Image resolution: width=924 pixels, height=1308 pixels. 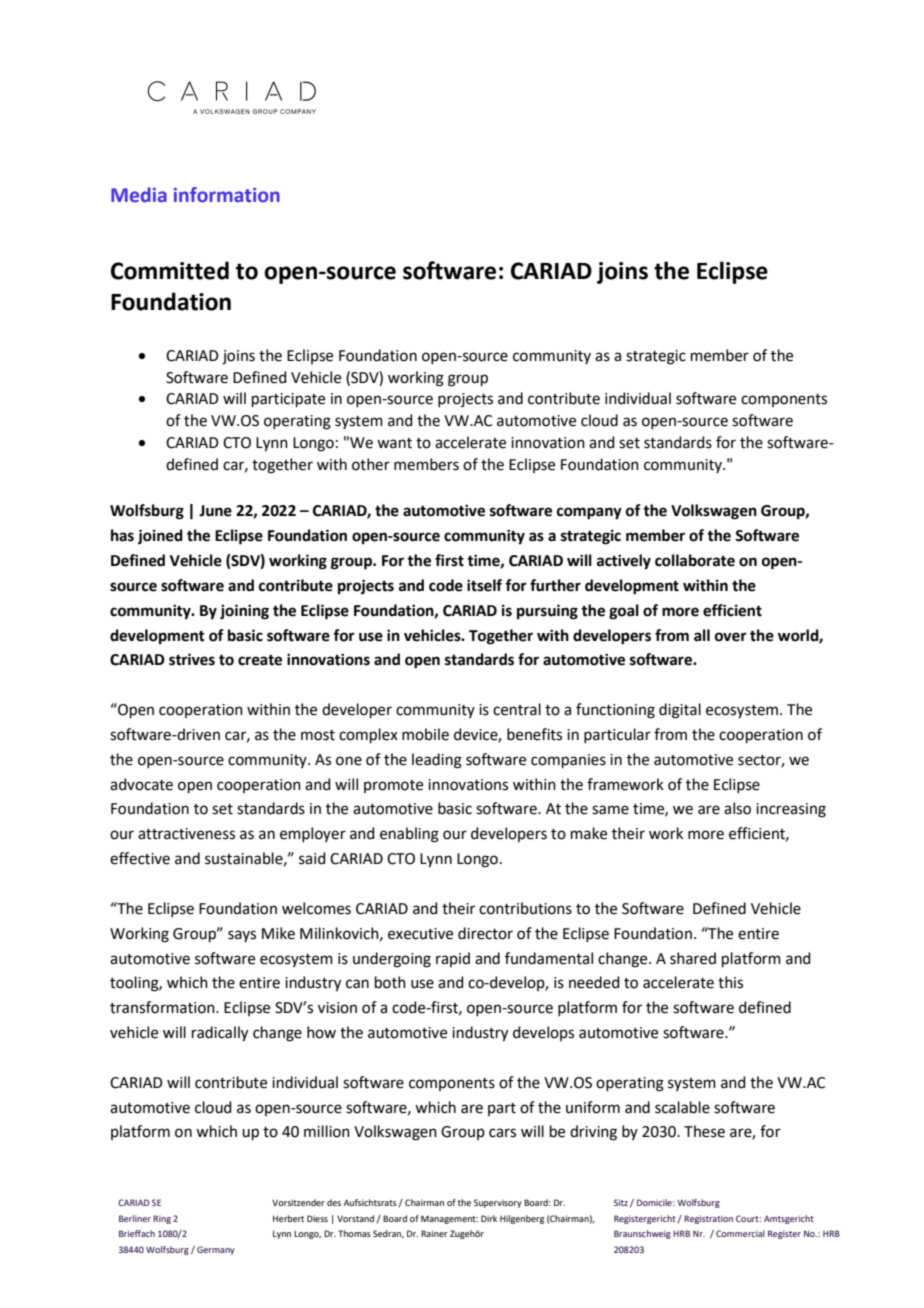 I want to click on director, so click(x=485, y=933).
